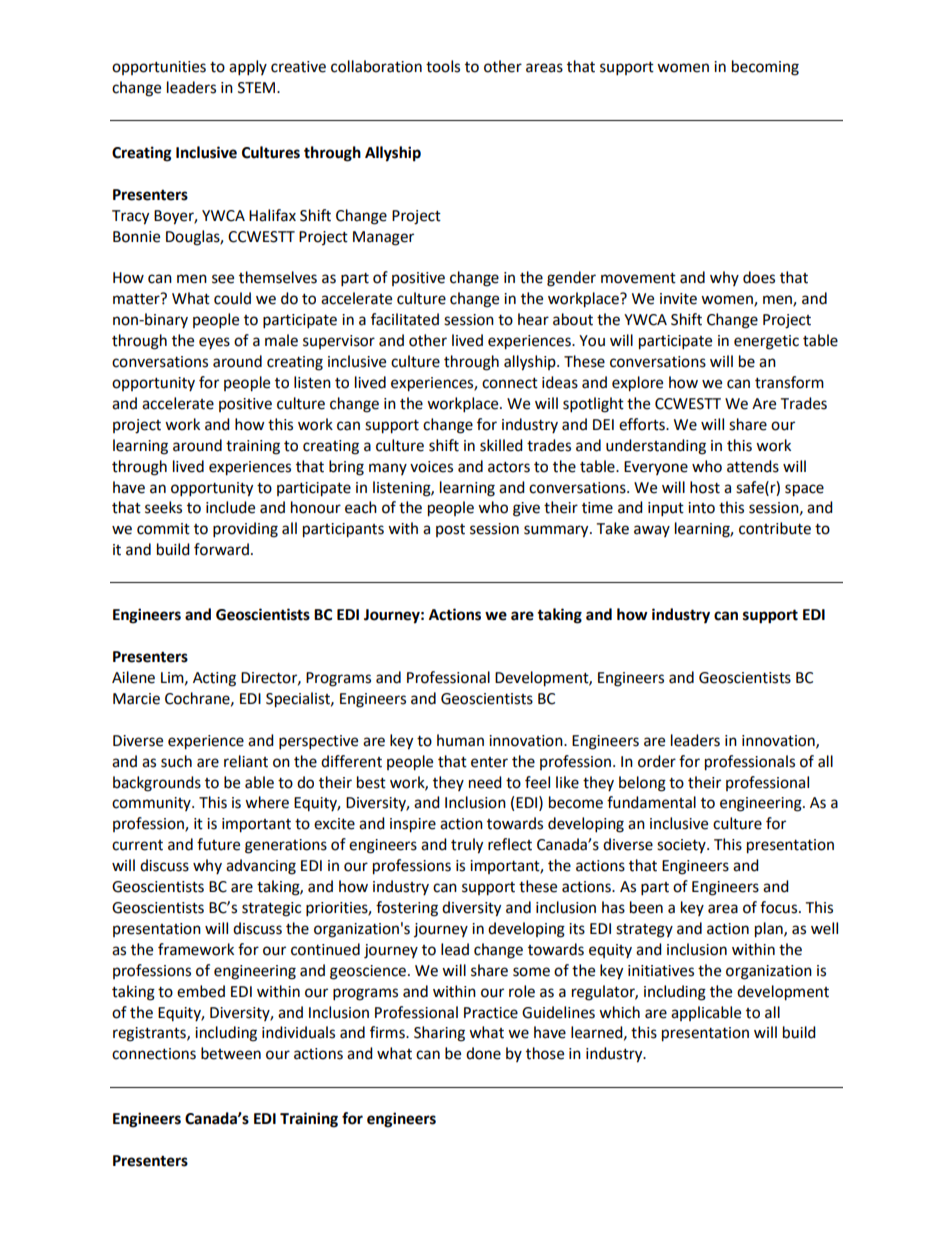  Describe the element at coordinates (485, 782) in the image. I see `need` at that location.
